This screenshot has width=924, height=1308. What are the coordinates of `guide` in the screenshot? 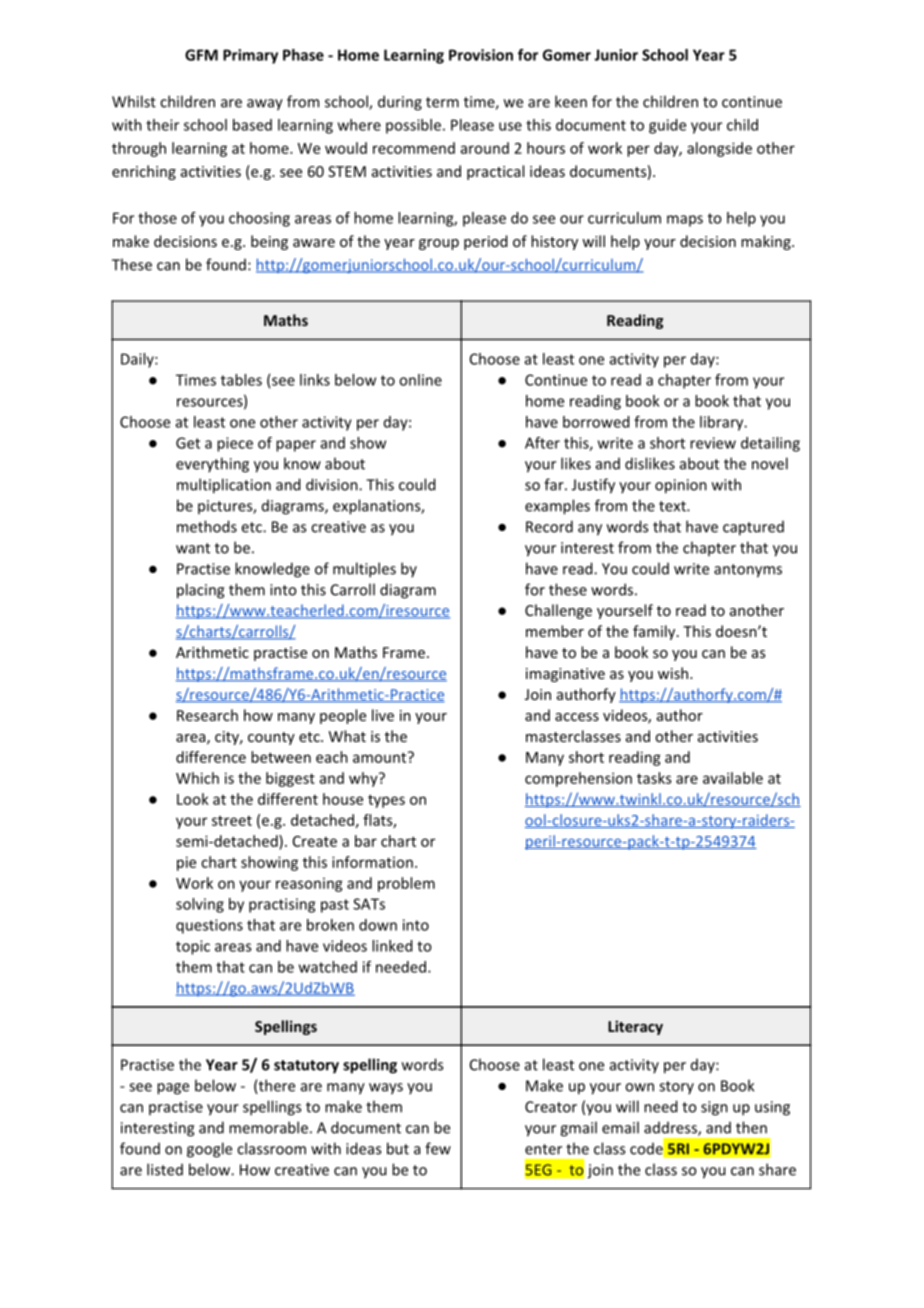 It's located at (667, 126).
